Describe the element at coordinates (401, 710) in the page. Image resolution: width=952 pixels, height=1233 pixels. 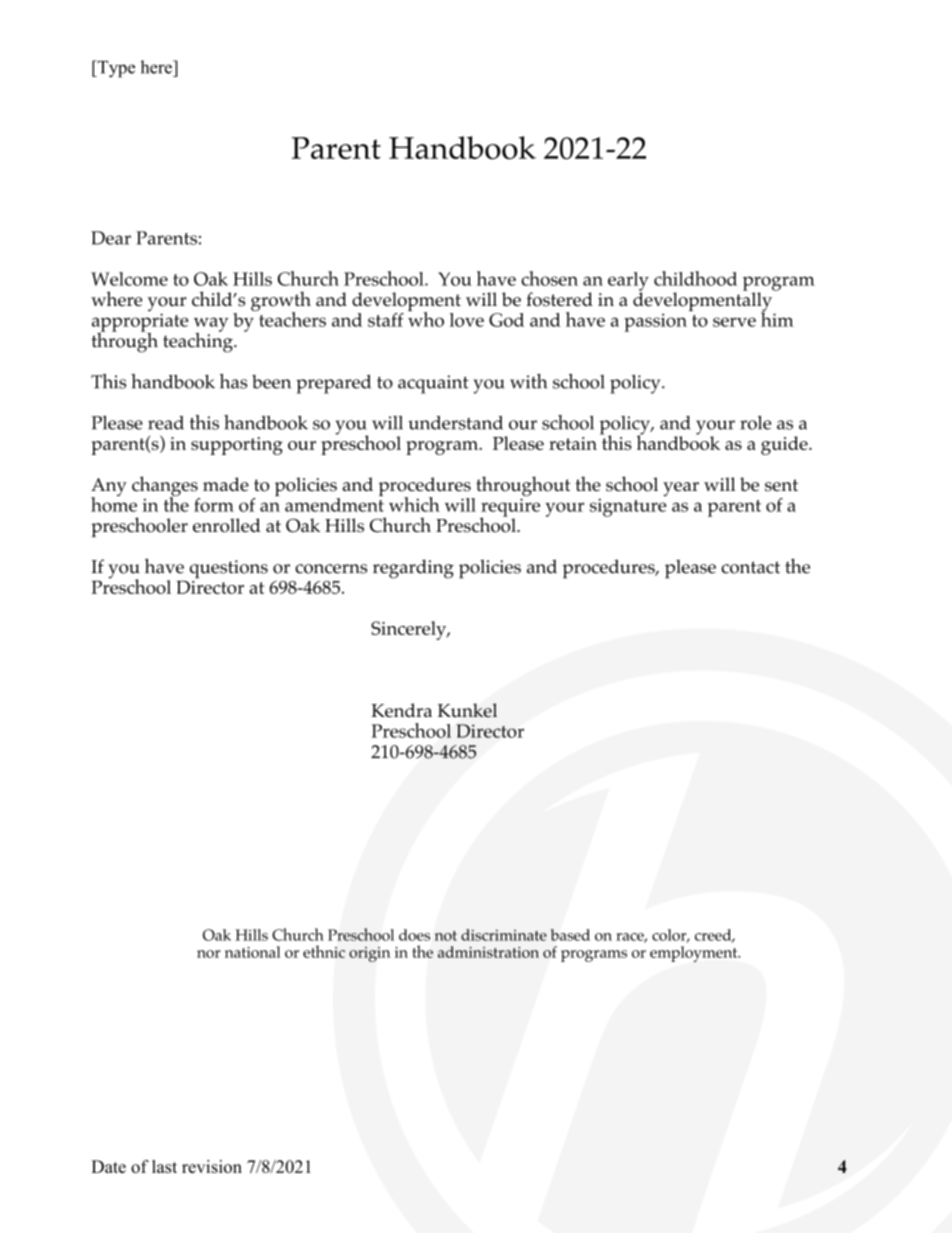
I see `Kendra` at that location.
